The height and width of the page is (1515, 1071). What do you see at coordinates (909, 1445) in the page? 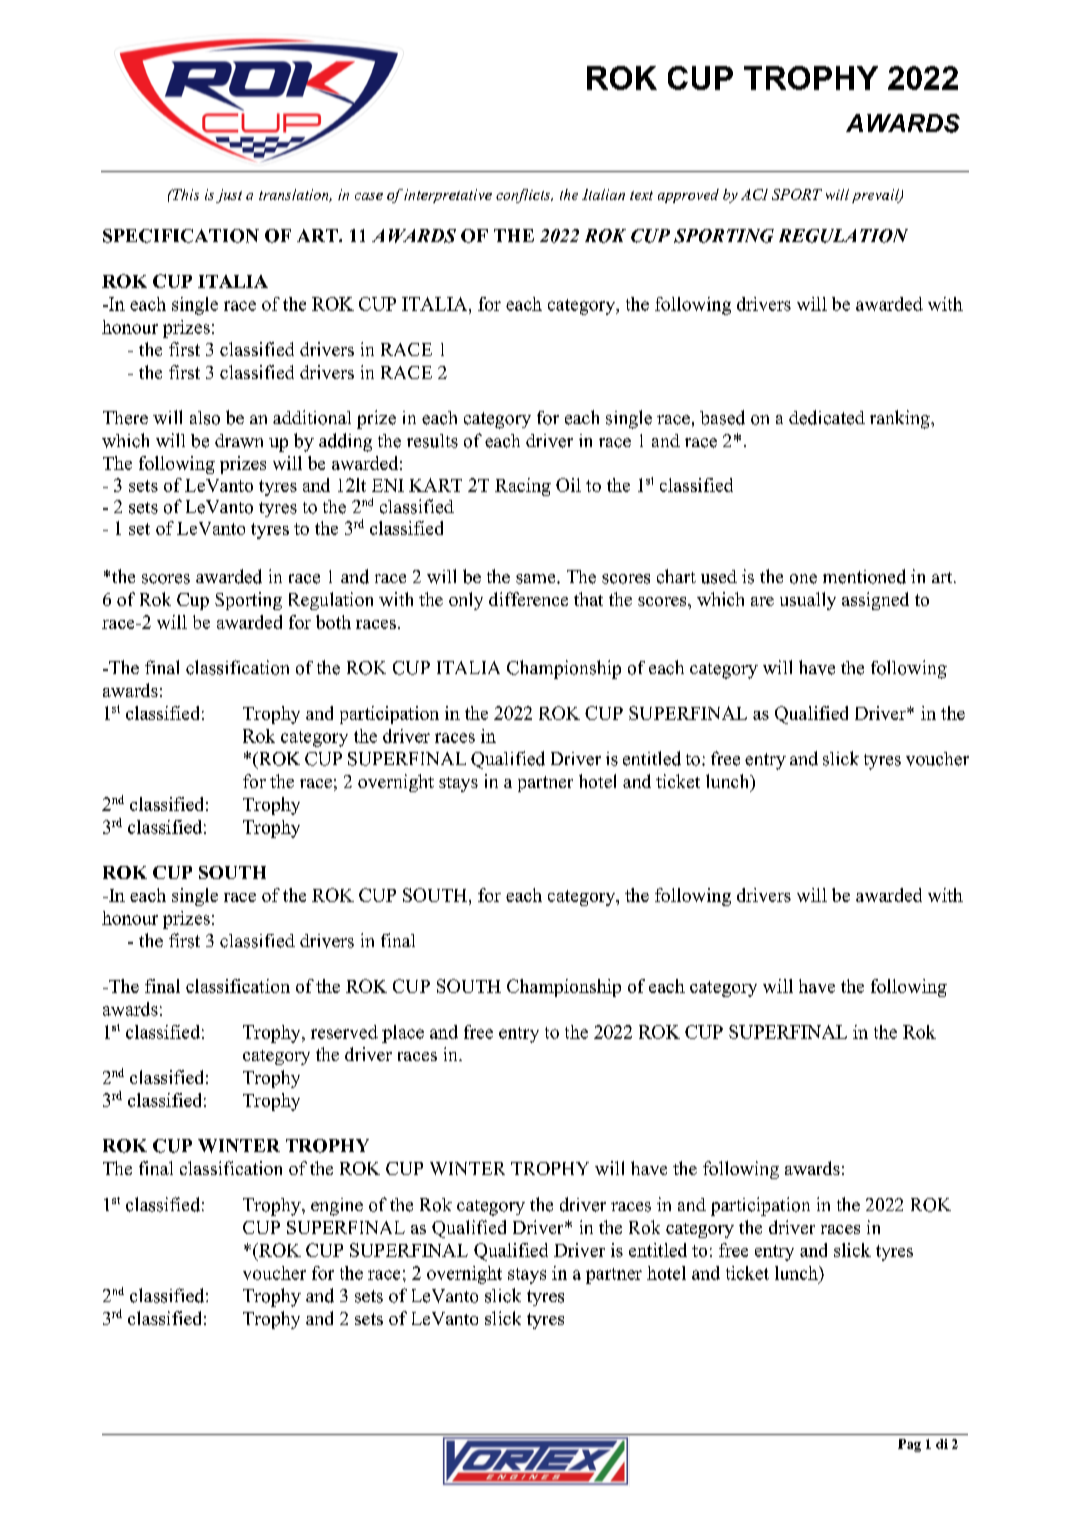
I see `Pag` at bounding box center [909, 1445].
